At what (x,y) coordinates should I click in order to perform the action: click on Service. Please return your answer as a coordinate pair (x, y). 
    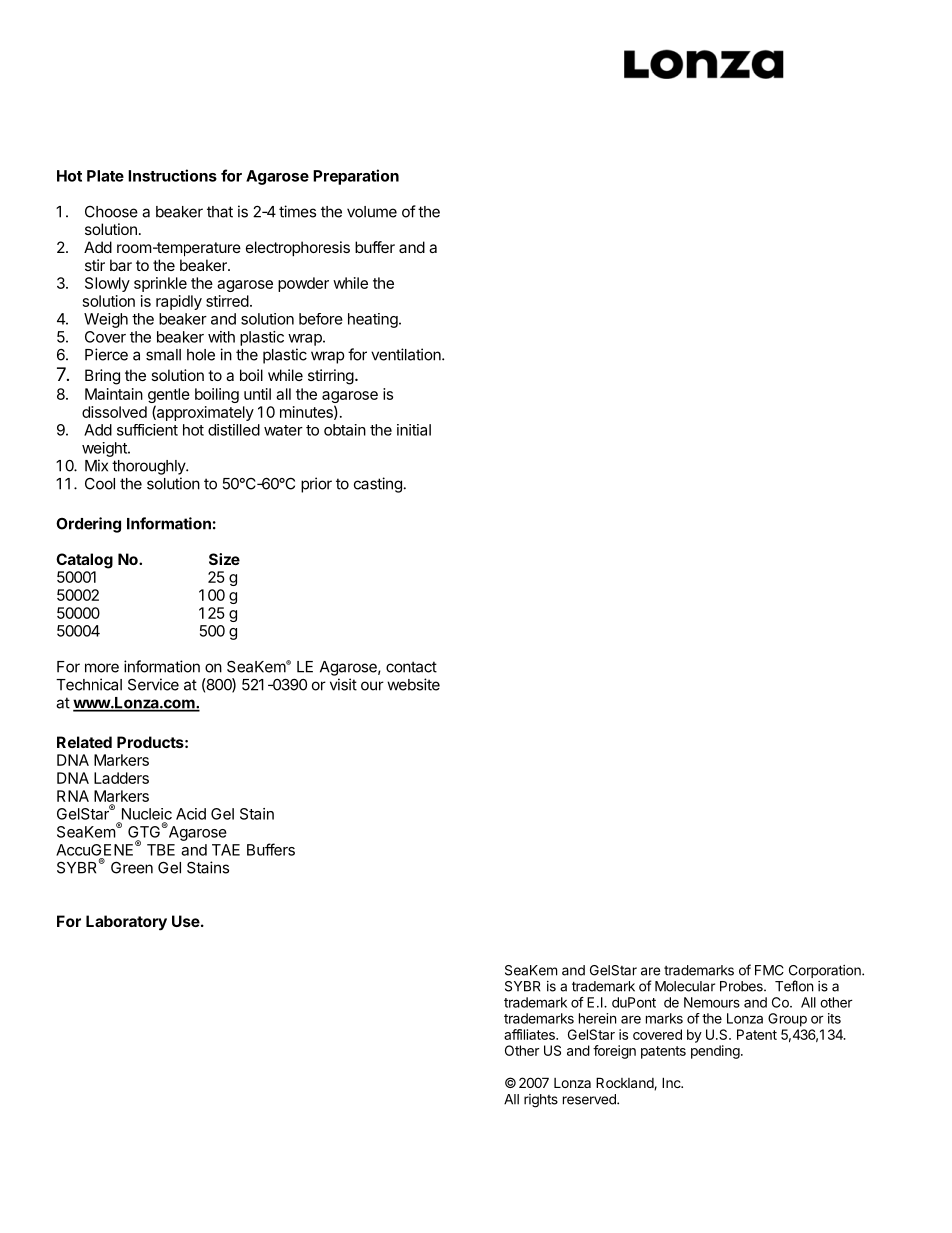
    Looking at the image, I should click on (153, 684).
